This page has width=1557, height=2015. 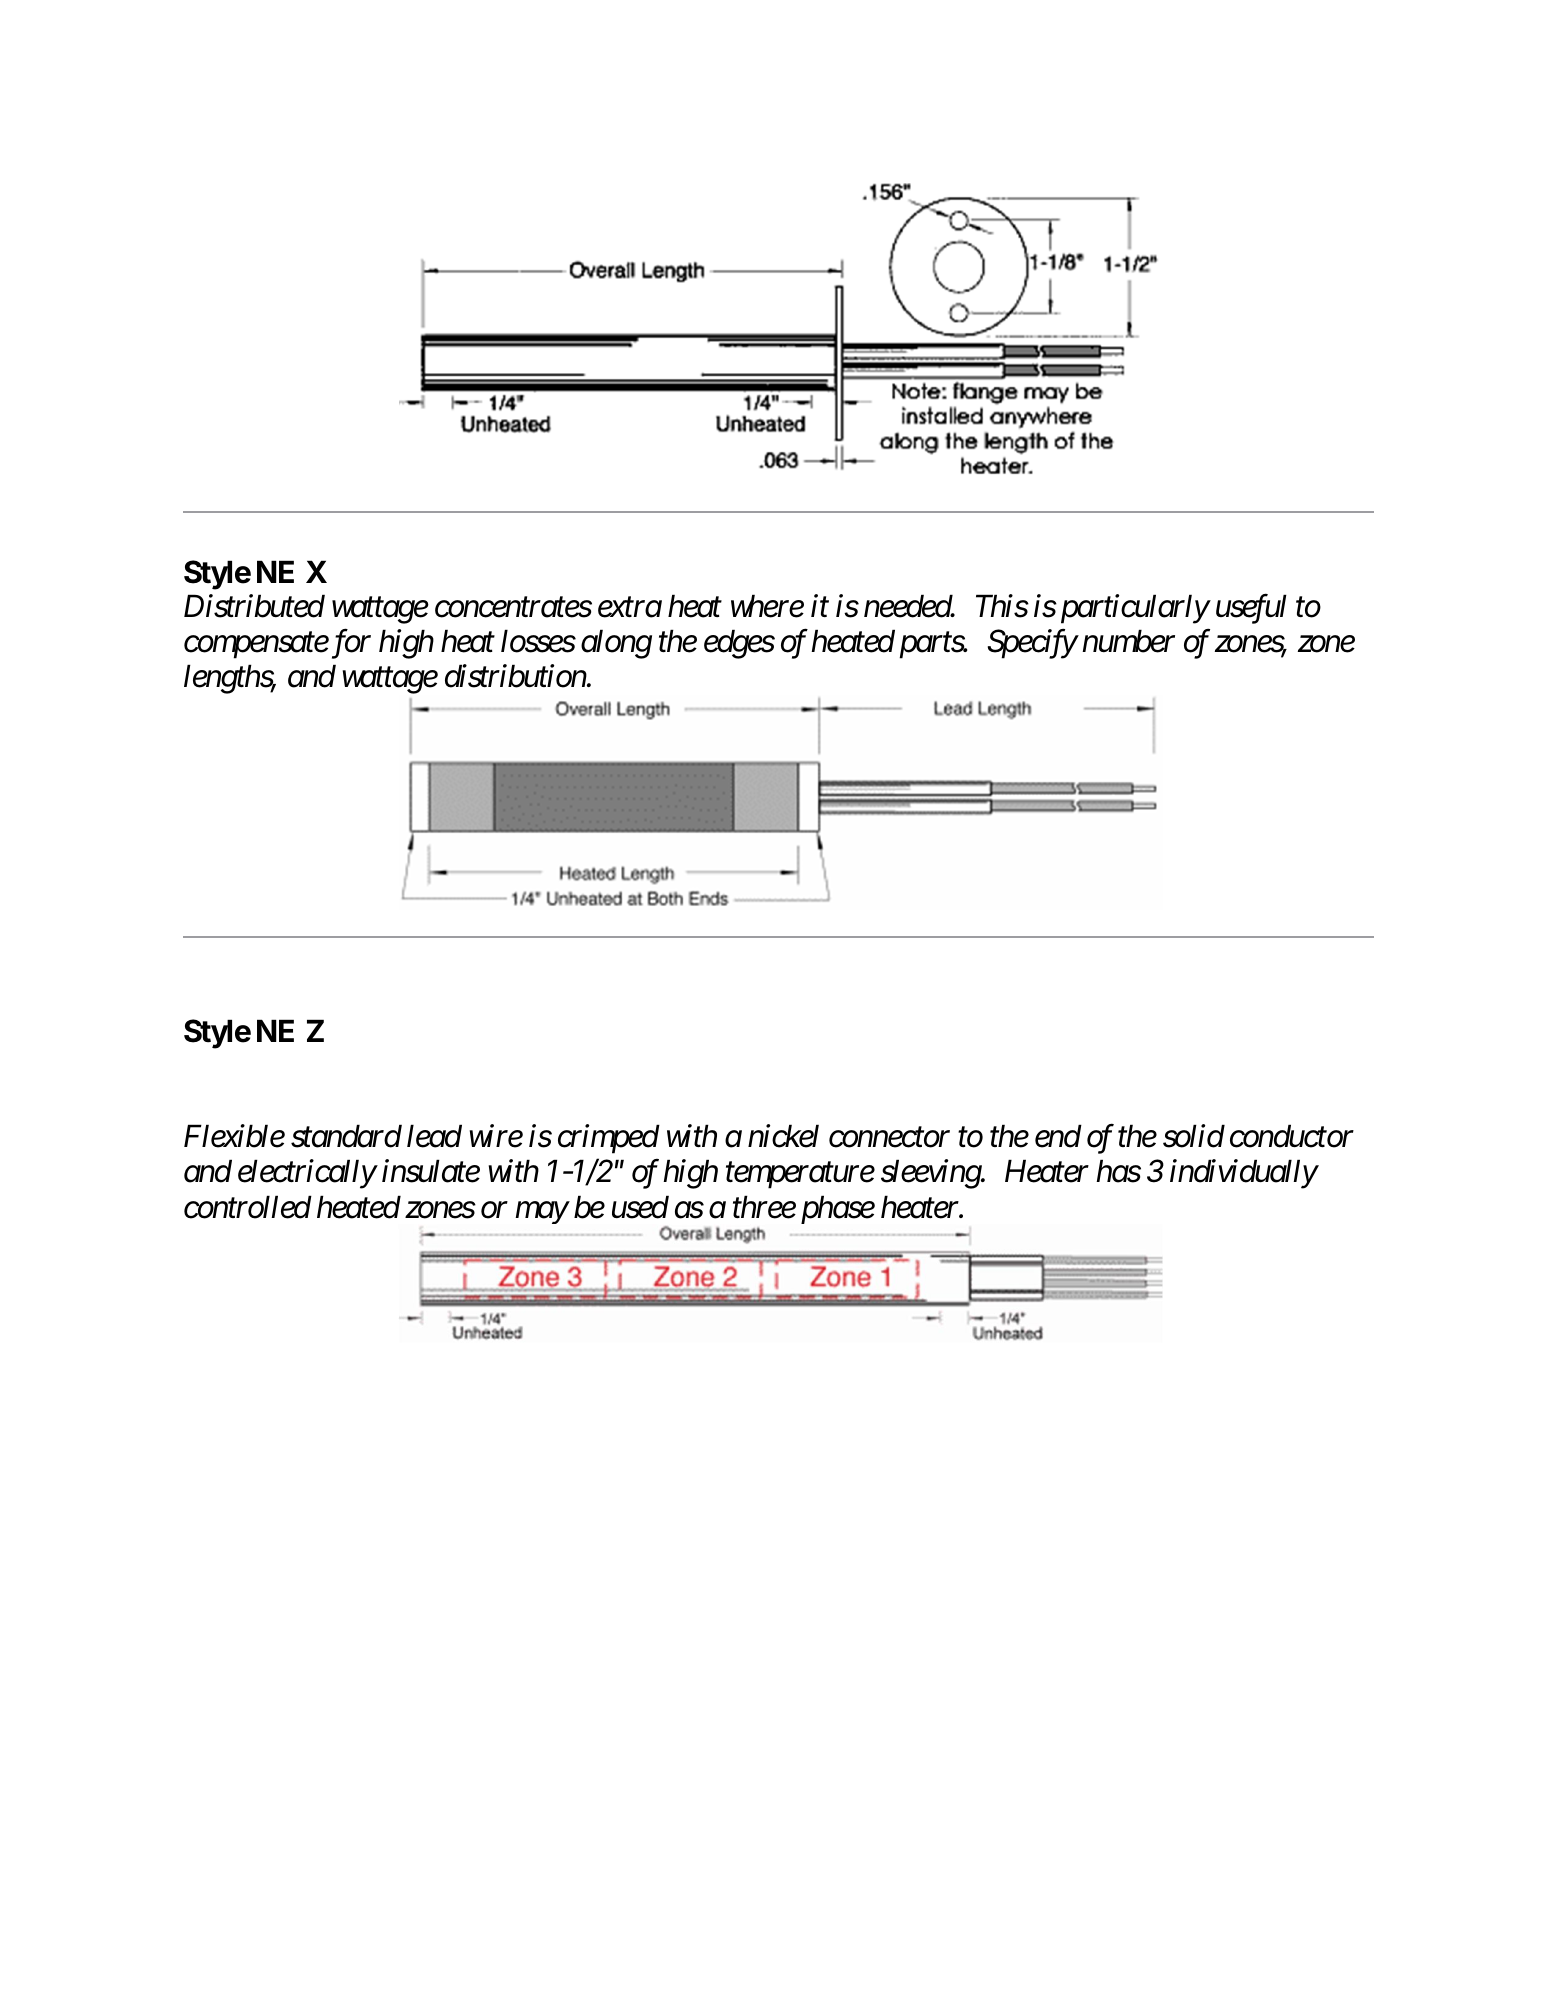 I want to click on useful, so click(x=1251, y=609).
